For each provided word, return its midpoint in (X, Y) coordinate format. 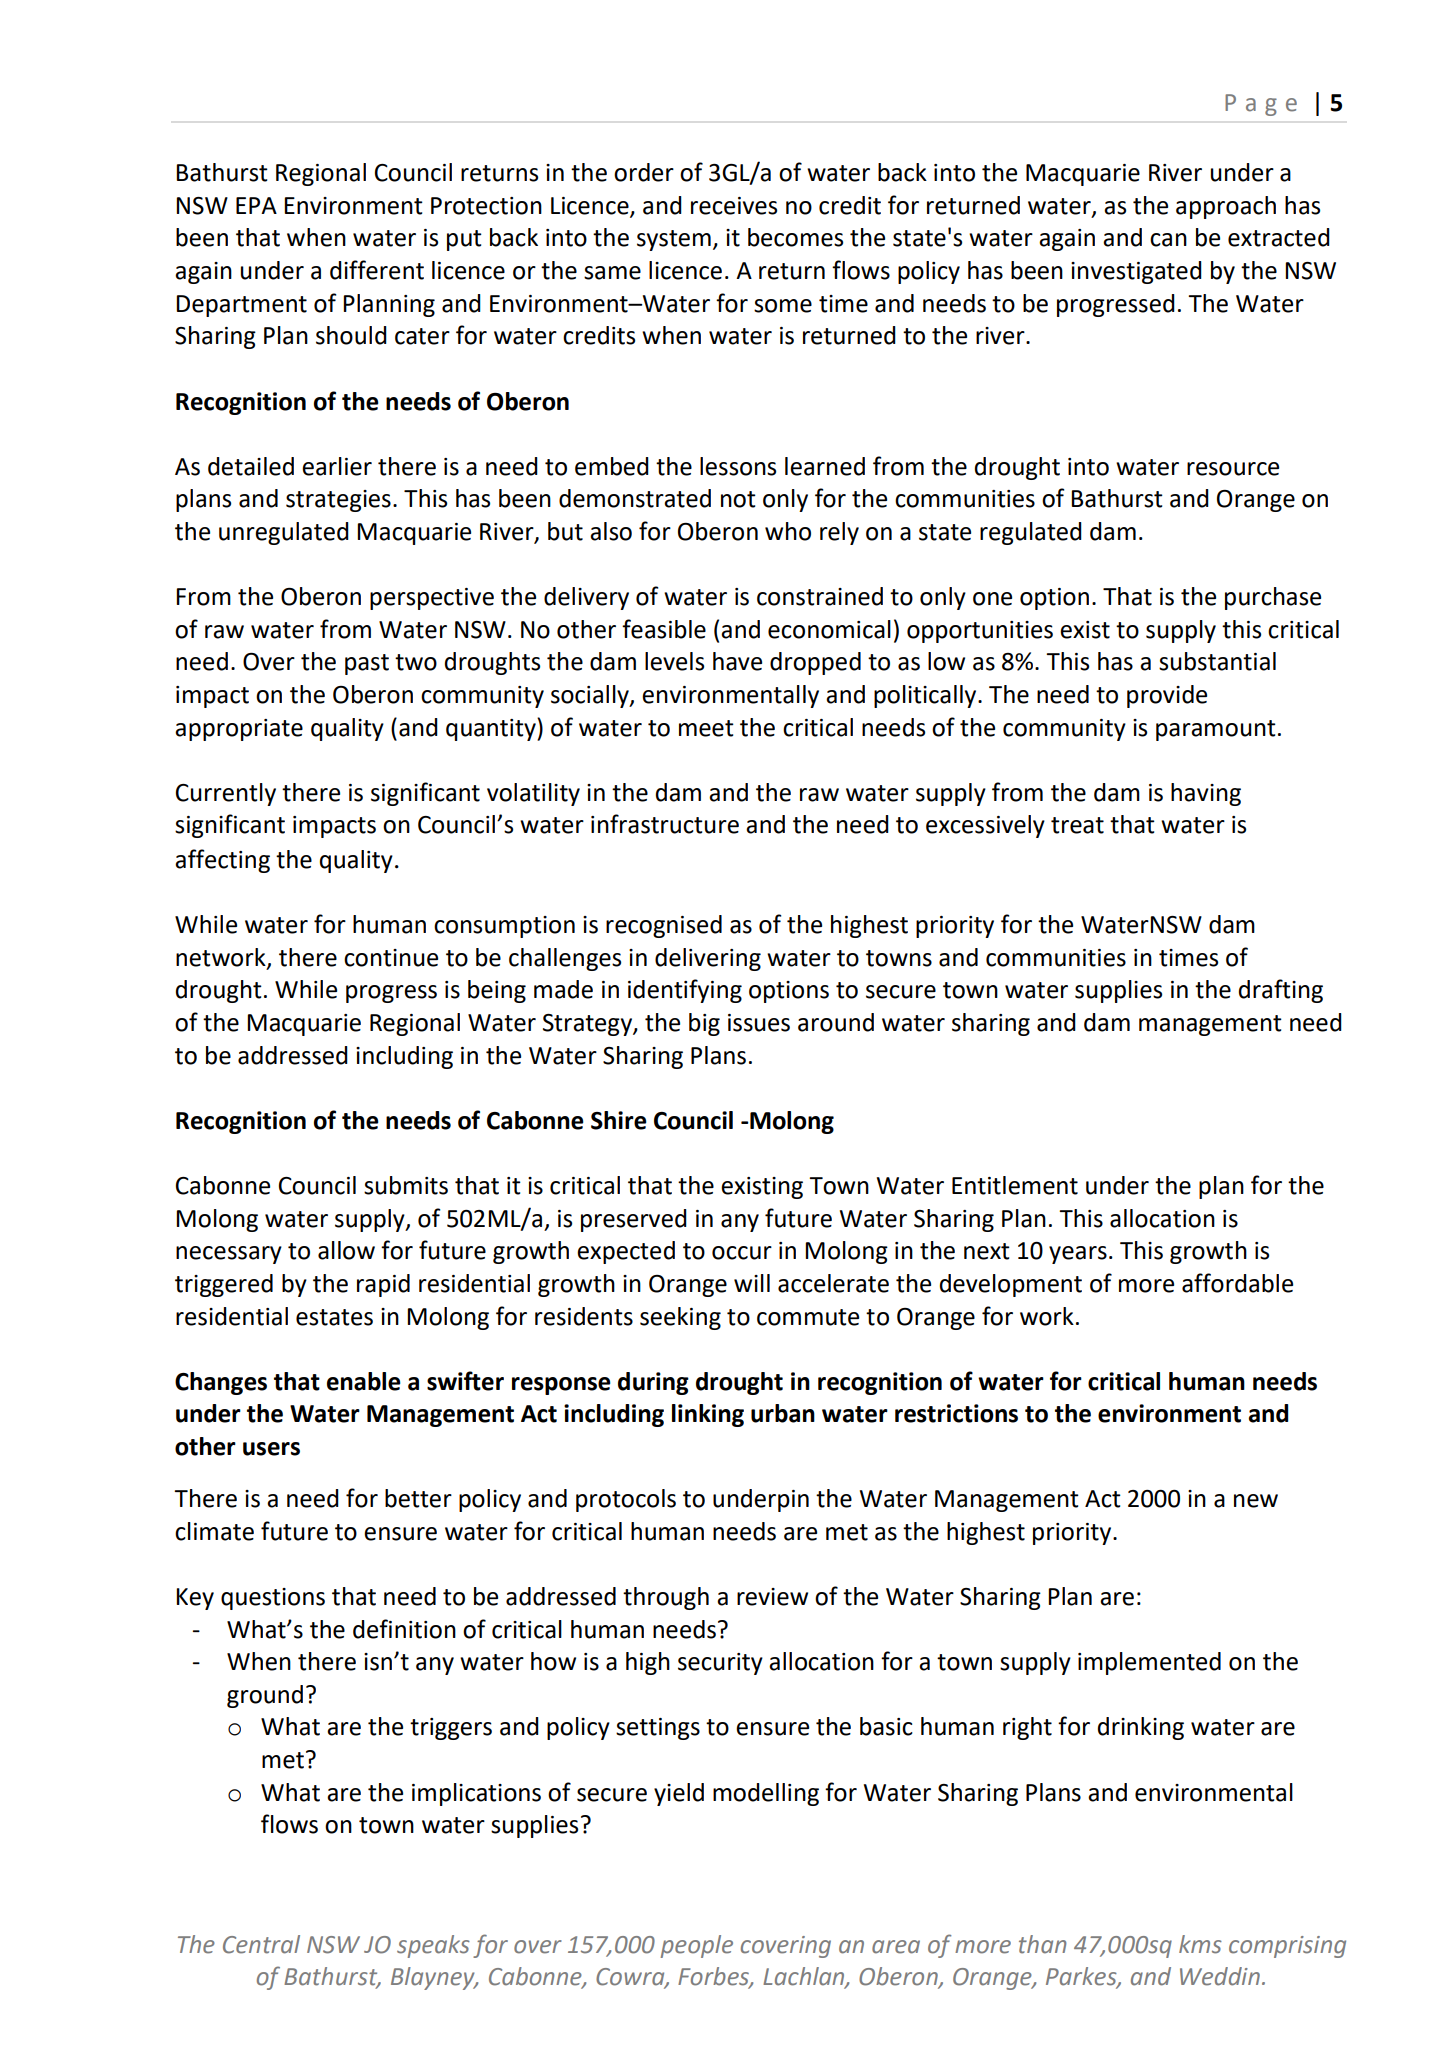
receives (734, 206)
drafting (1281, 991)
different (377, 270)
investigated (1136, 272)
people (696, 1946)
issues (759, 1023)
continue (391, 958)
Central (261, 1944)
